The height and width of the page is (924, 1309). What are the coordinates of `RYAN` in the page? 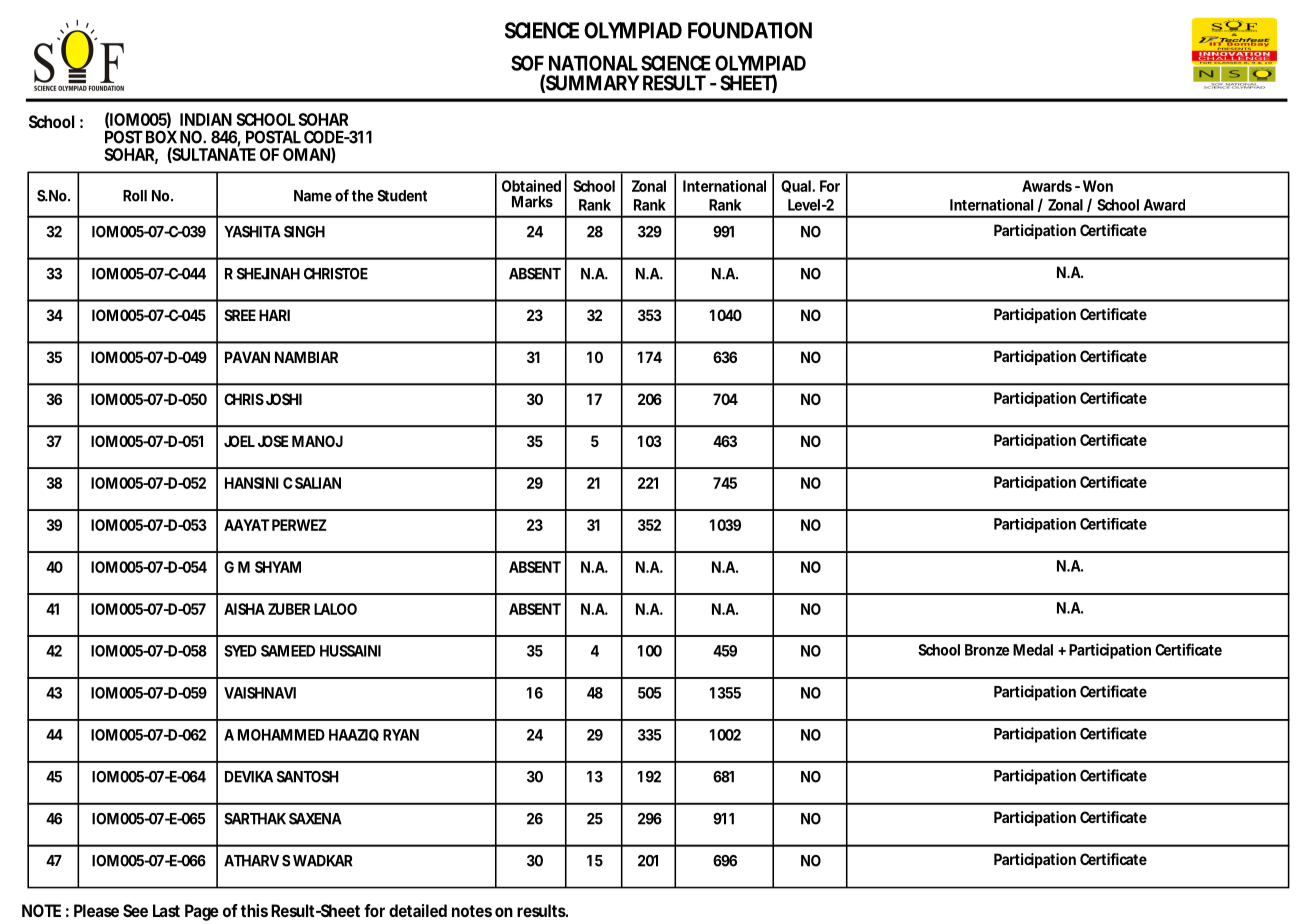 It's located at (401, 735).
